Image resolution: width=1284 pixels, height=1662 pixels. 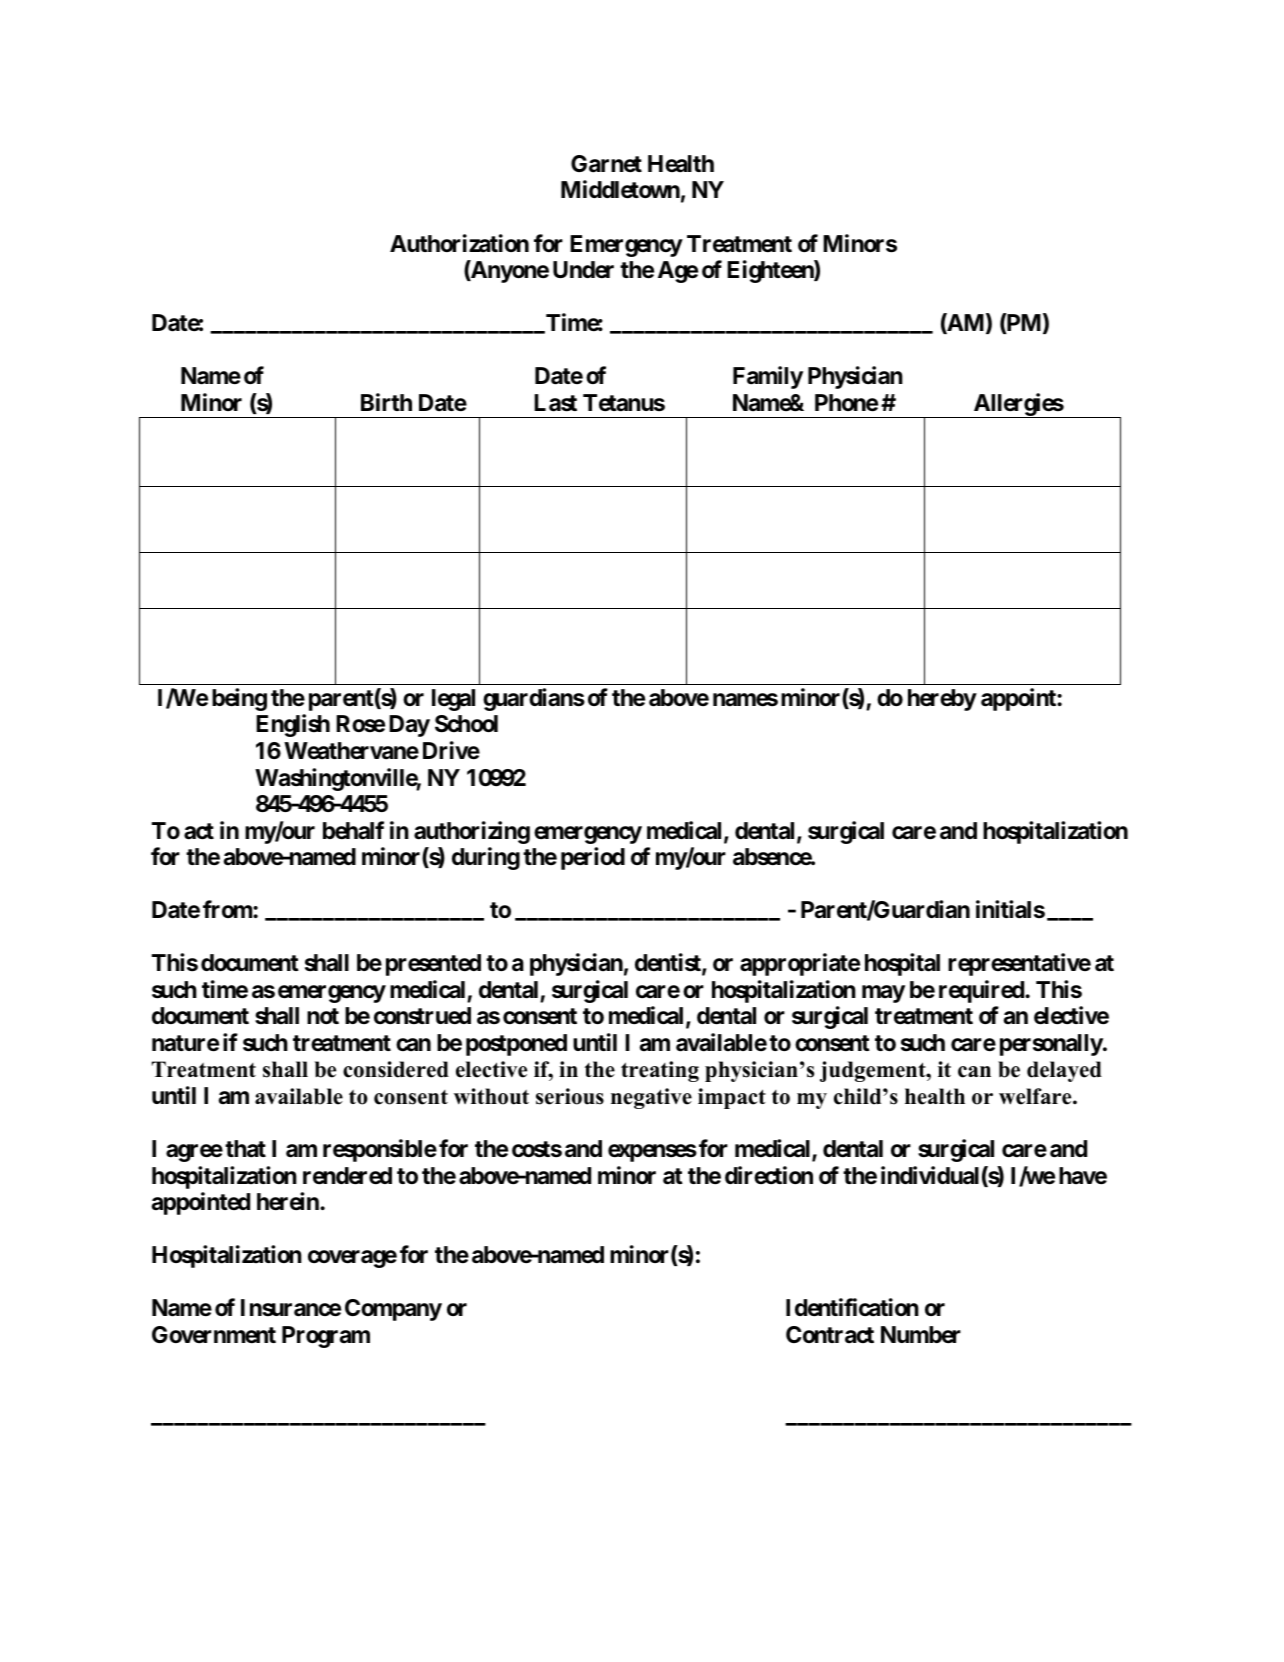 What do you see at coordinates (459, 243) in the screenshot?
I see `Authorization` at bounding box center [459, 243].
